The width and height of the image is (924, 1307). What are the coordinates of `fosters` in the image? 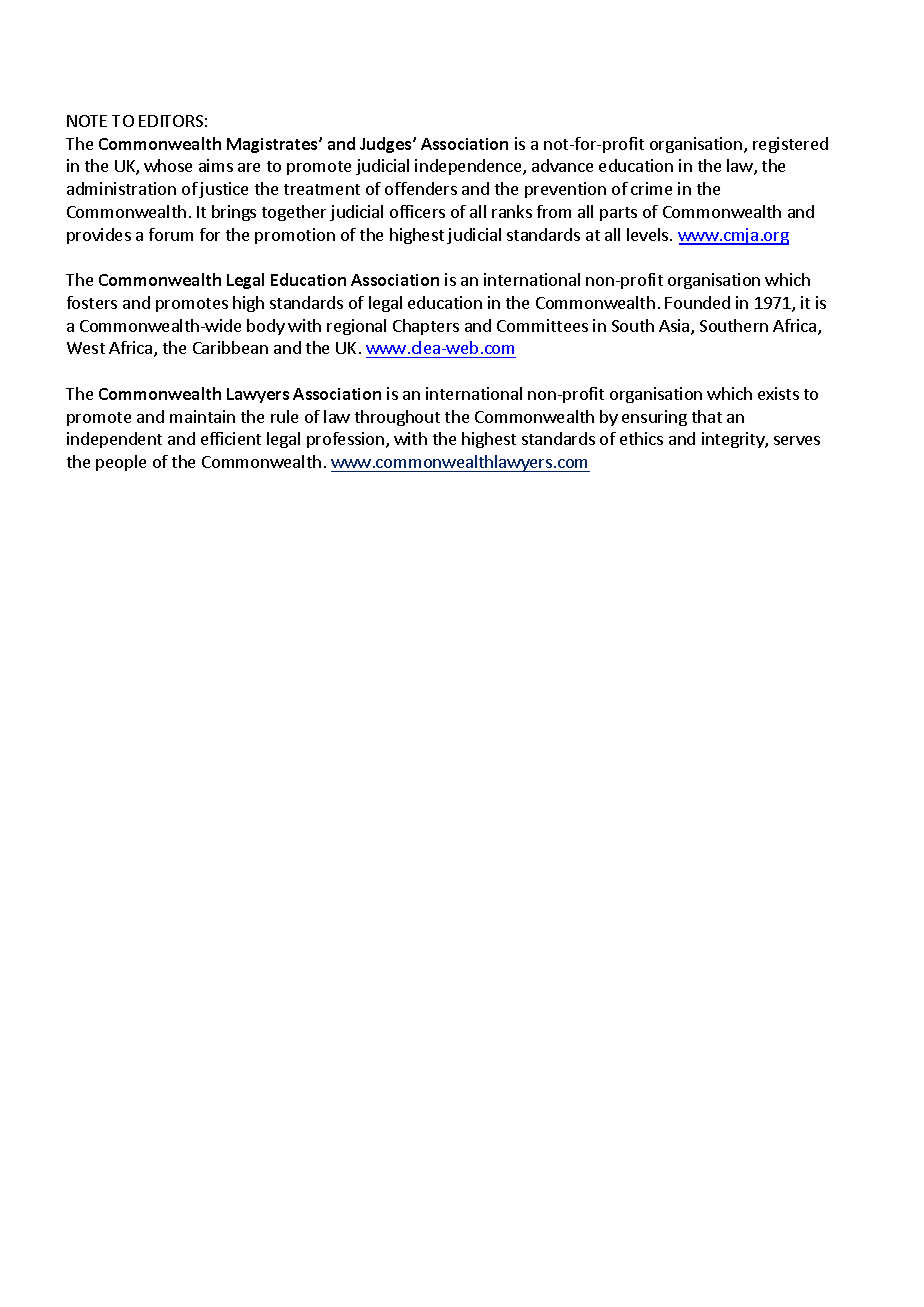 It's located at (92, 302).
